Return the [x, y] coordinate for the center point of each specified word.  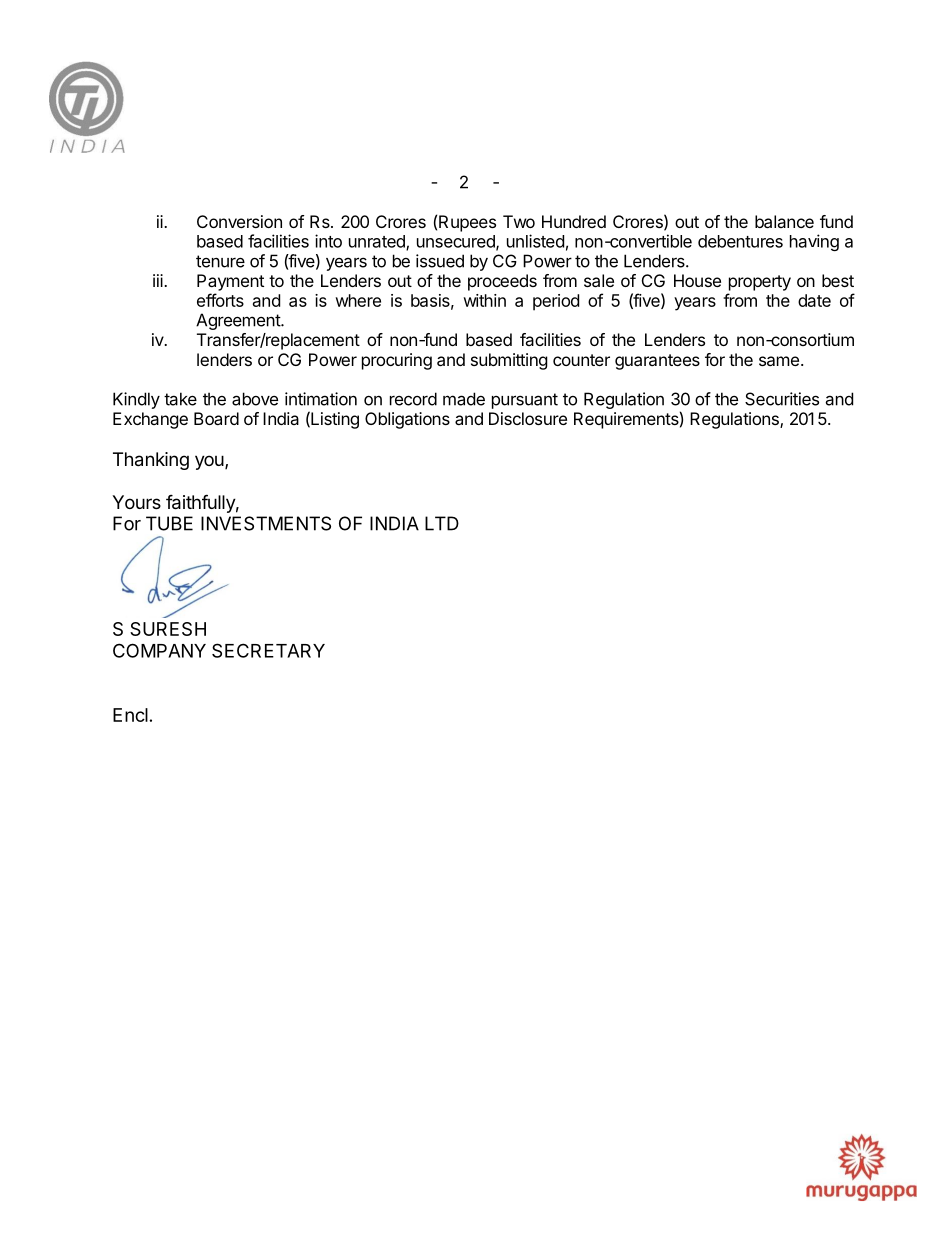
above [255, 399]
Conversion [239, 221]
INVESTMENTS [266, 523]
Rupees [467, 223]
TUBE [169, 523]
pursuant [525, 401]
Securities [782, 399]
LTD [442, 523]
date [814, 300]
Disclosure [528, 418]
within [484, 300]
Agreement [239, 321]
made [464, 399]
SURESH [168, 629]
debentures [740, 241]
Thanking [151, 461]
